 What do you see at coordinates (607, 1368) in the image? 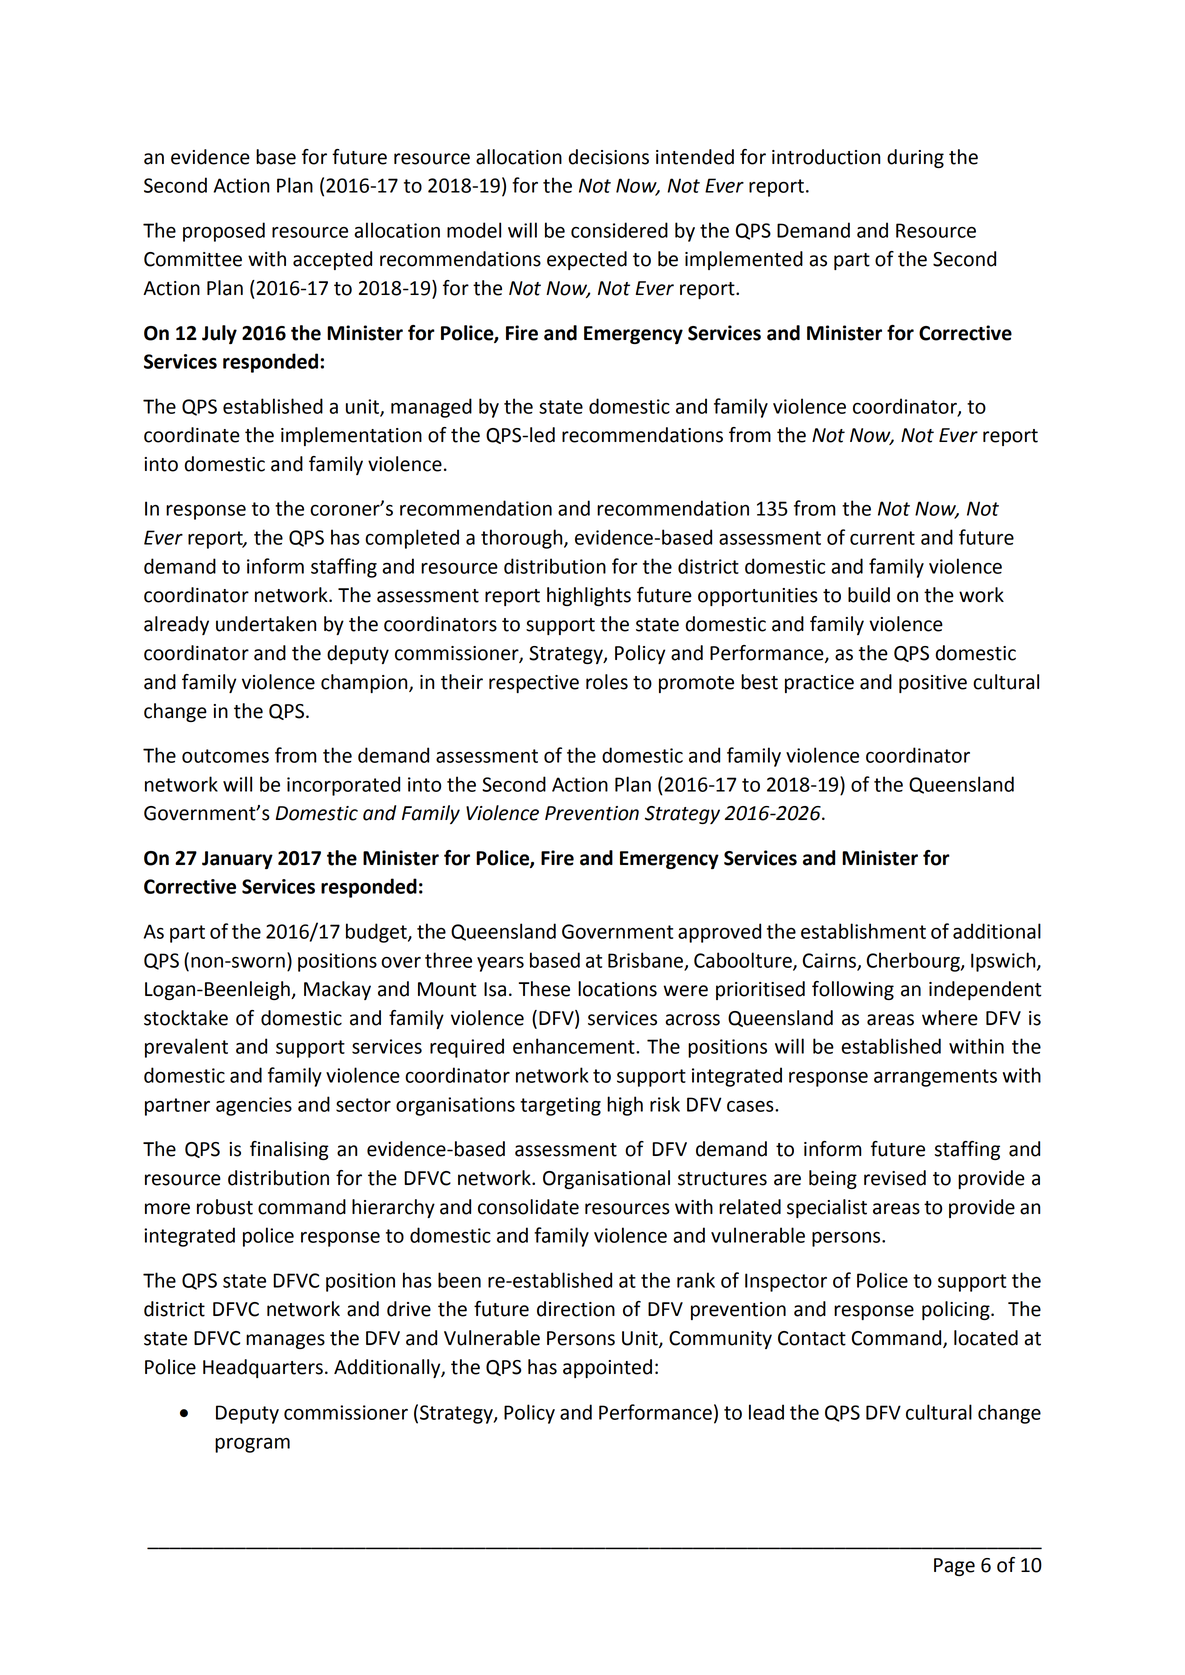
I see `appointed` at bounding box center [607, 1368].
